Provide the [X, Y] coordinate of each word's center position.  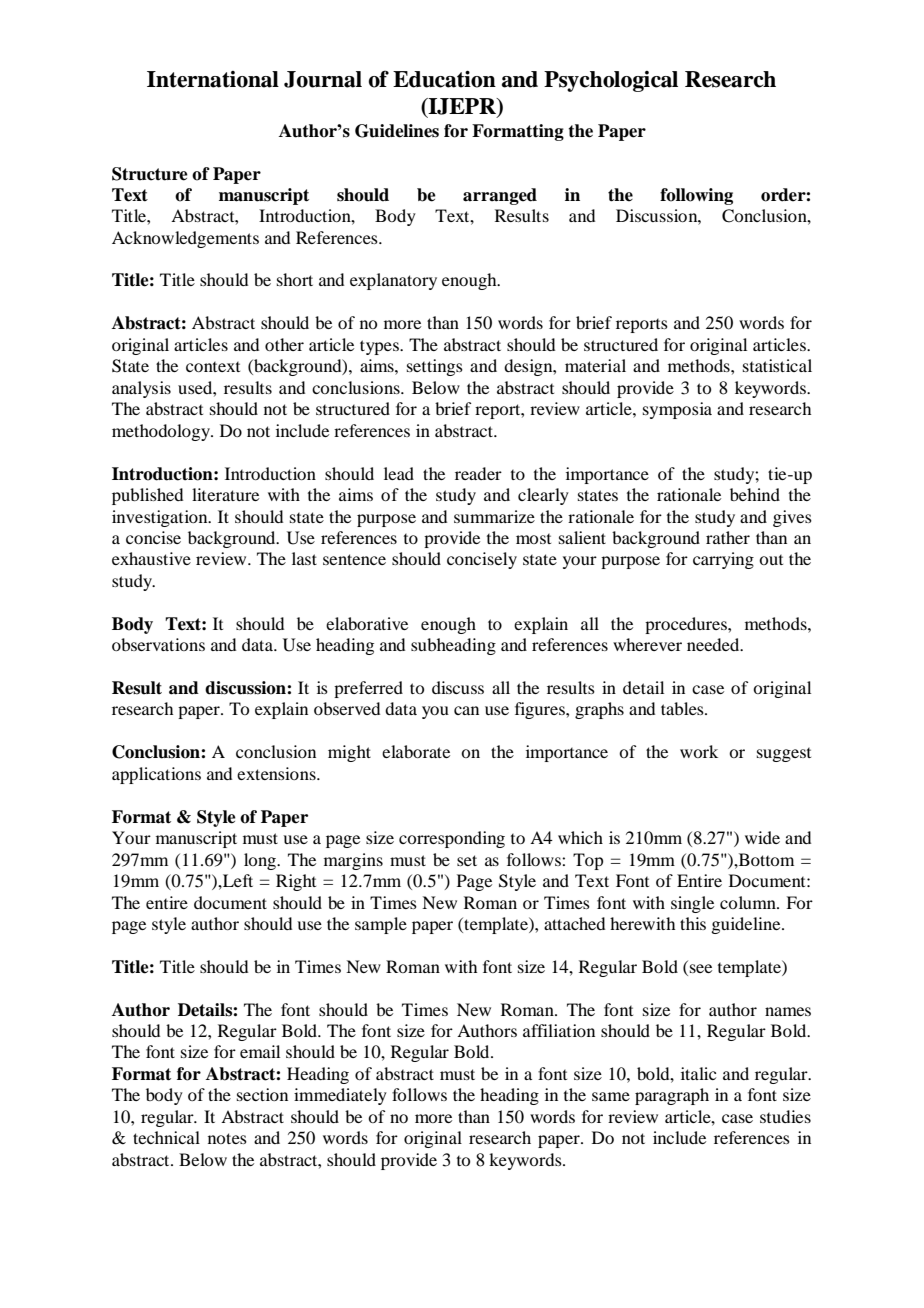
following [696, 196]
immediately [340, 1096]
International [213, 79]
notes [227, 1138]
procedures [687, 625]
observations [158, 644]
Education [444, 79]
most [533, 539]
